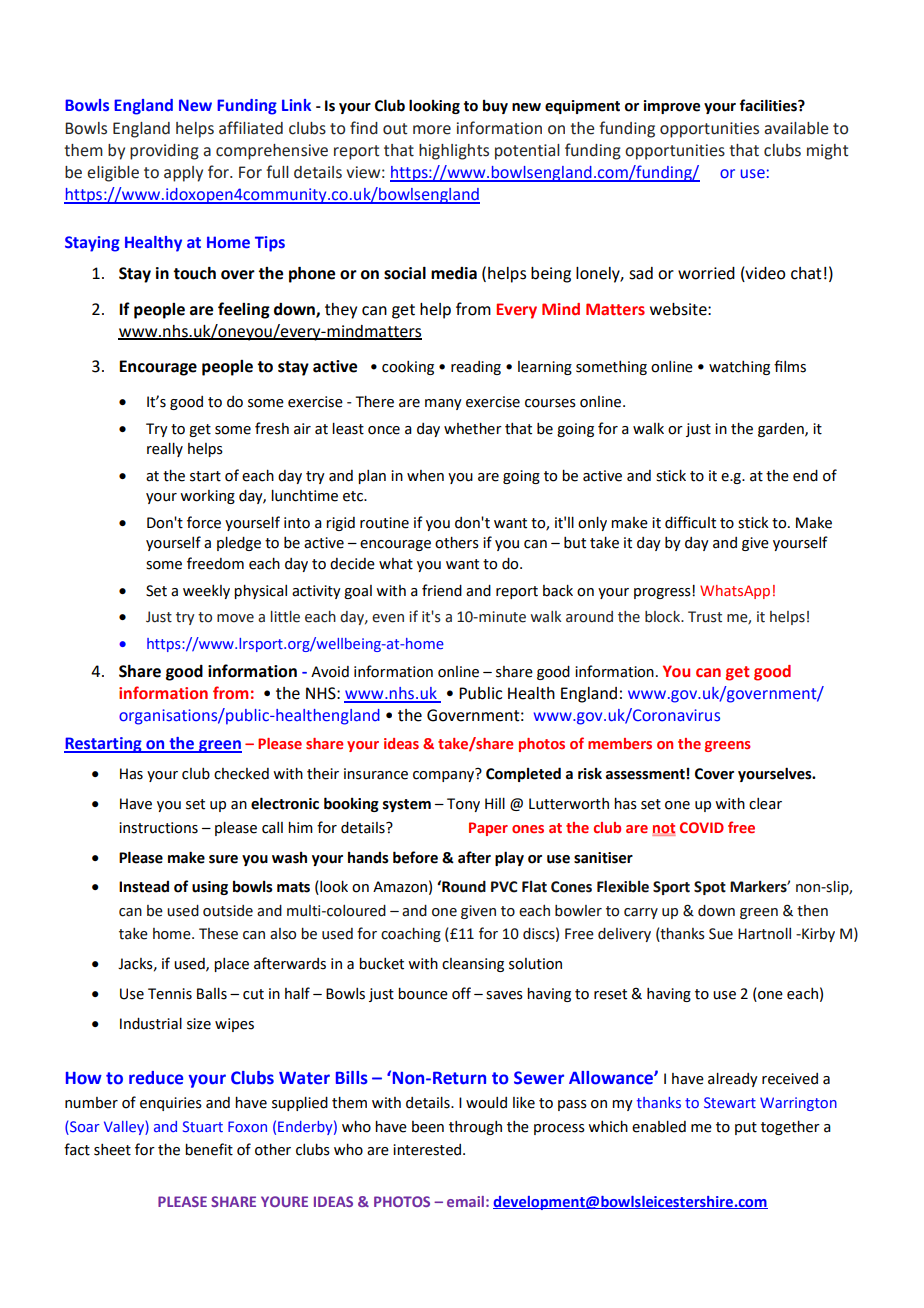 The image size is (924, 1308). What do you see at coordinates (235, 618) in the image?
I see `move` at bounding box center [235, 618].
